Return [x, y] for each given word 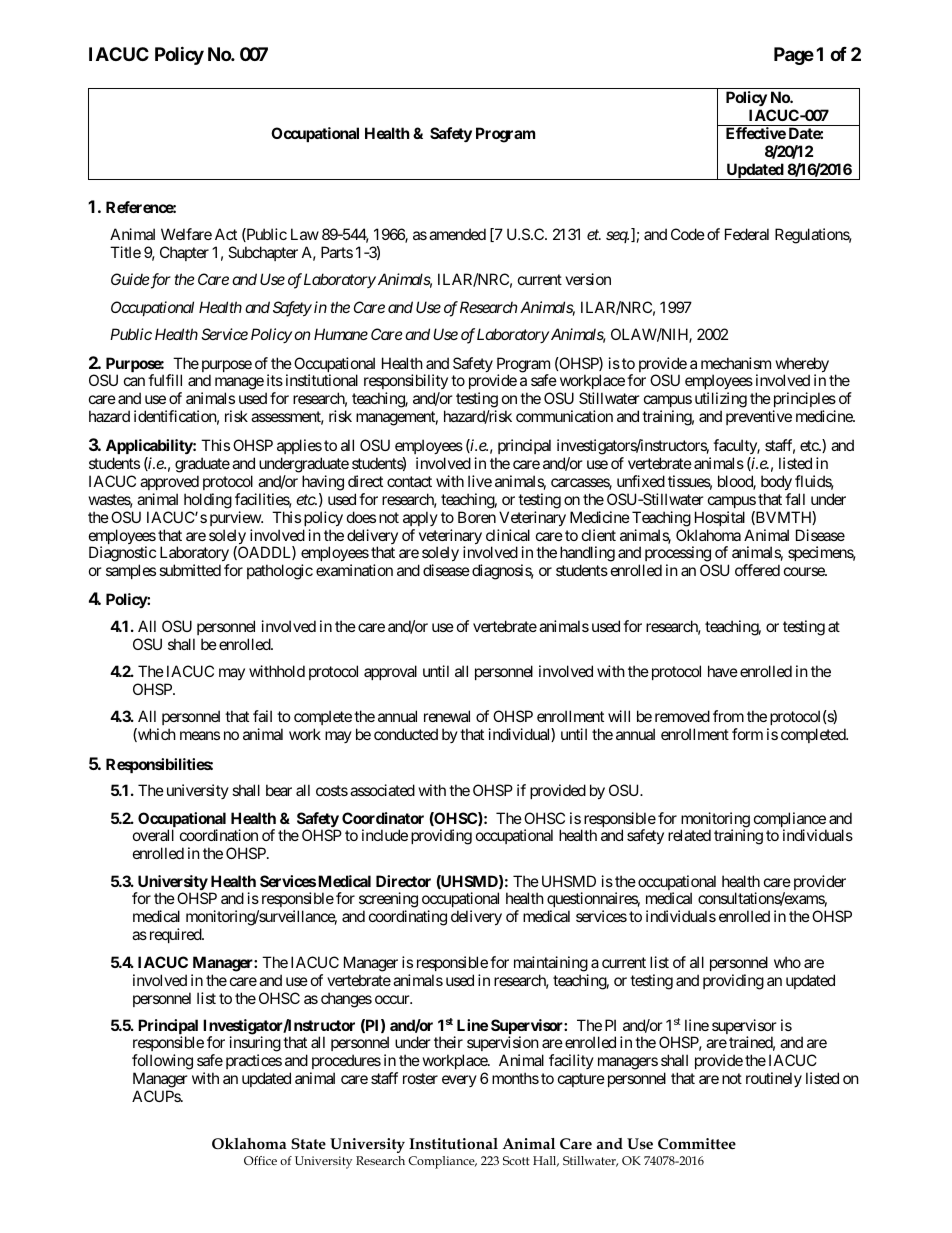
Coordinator [383, 818]
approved [169, 482]
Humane [341, 334]
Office [260, 1160]
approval [390, 672]
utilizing [721, 401]
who [787, 962]
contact [409, 481]
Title [125, 252]
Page [794, 56]
